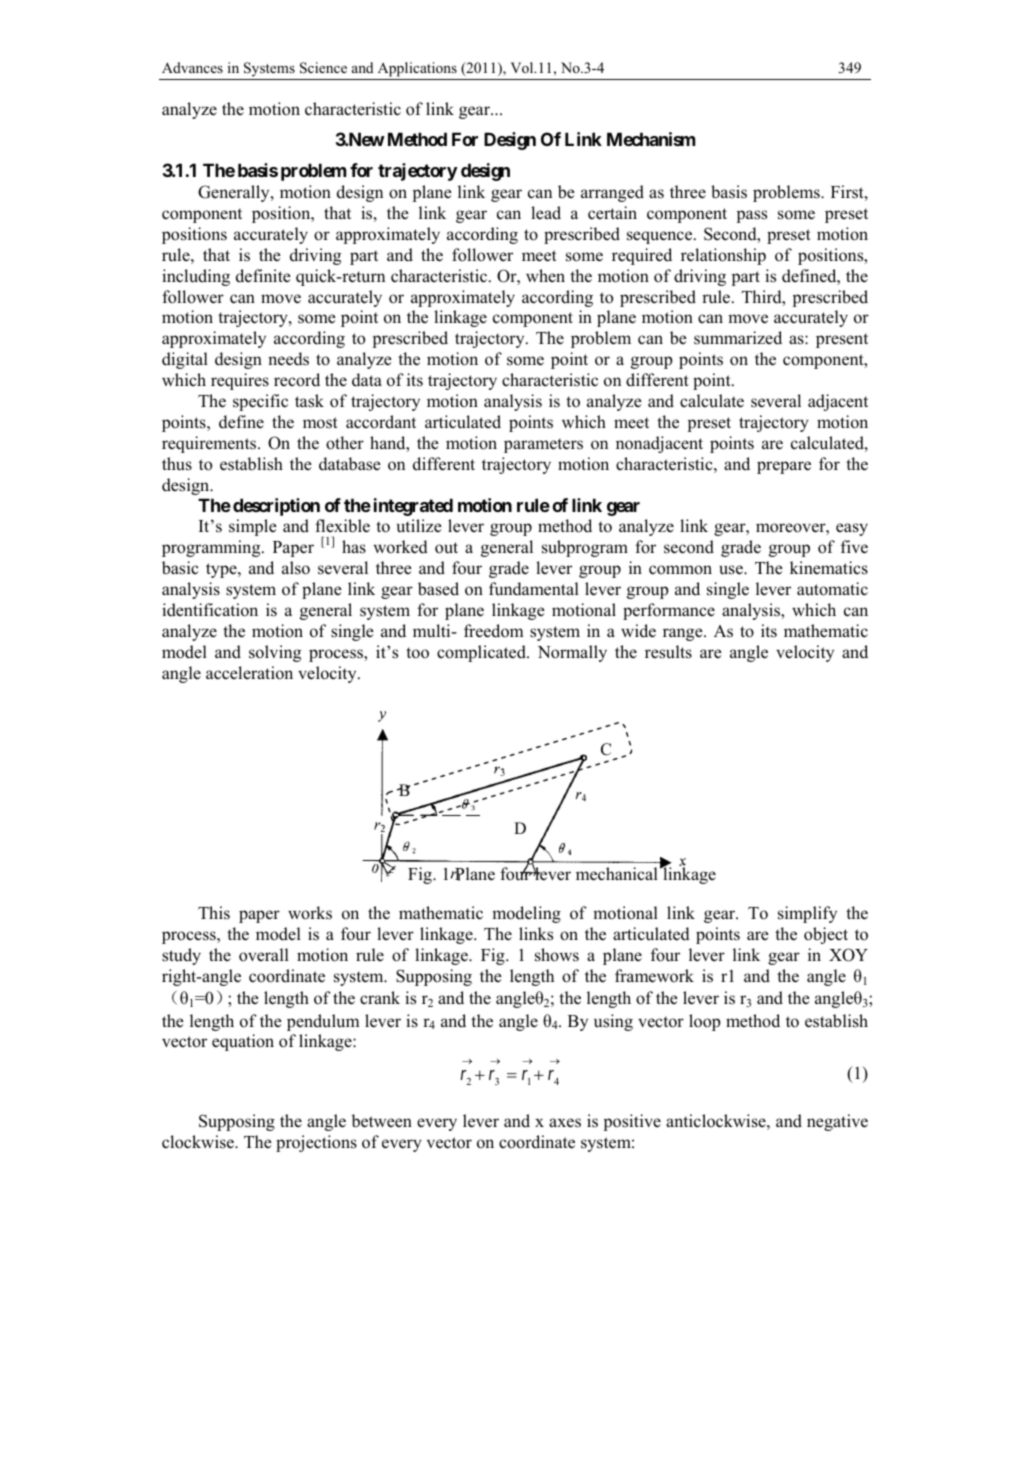  I want to click on Science, so click(323, 68).
